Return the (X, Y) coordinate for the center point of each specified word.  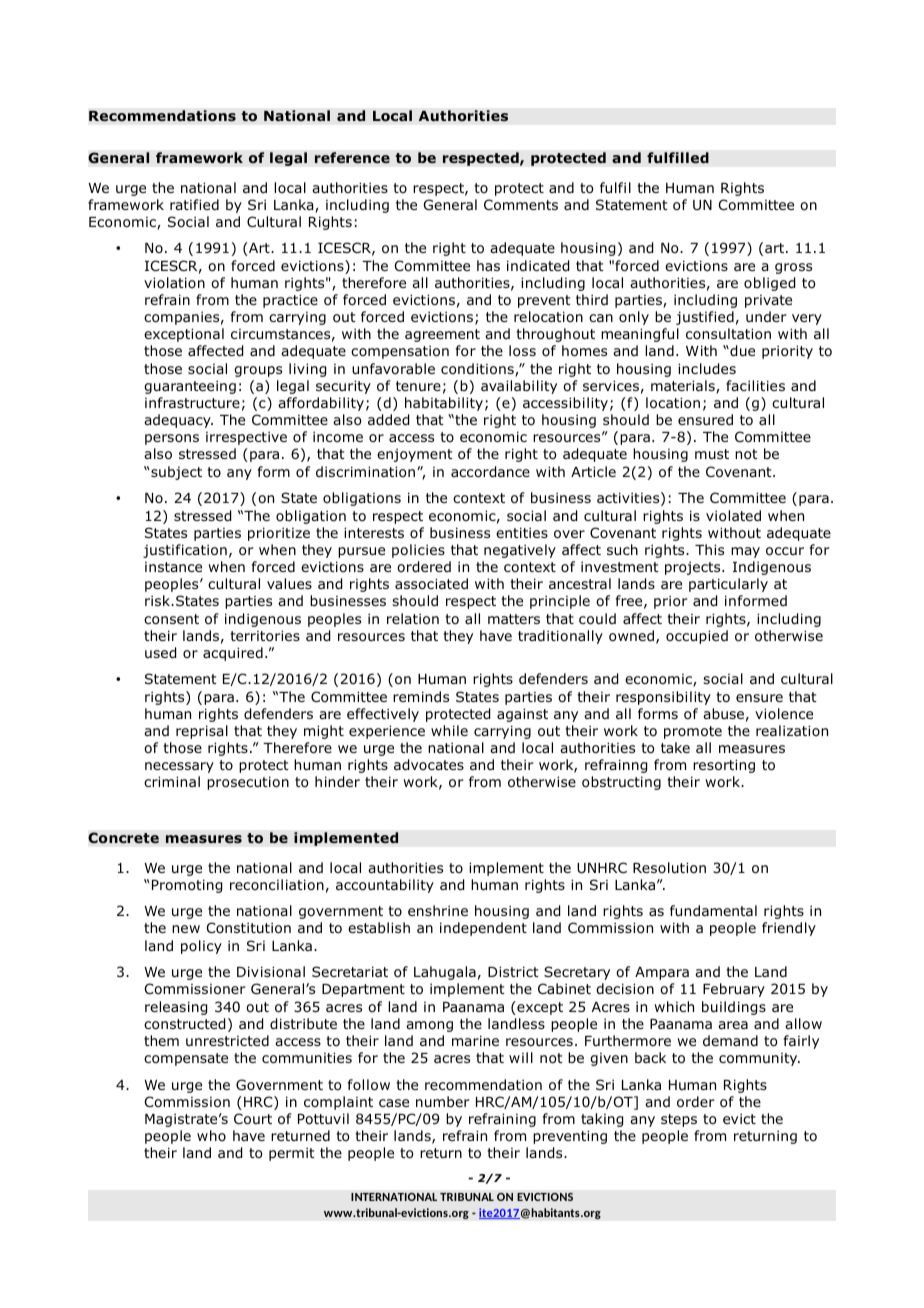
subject (176, 473)
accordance (490, 472)
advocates (429, 765)
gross (793, 268)
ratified (194, 204)
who (211, 1135)
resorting (724, 766)
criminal (172, 781)
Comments (521, 205)
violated (733, 516)
